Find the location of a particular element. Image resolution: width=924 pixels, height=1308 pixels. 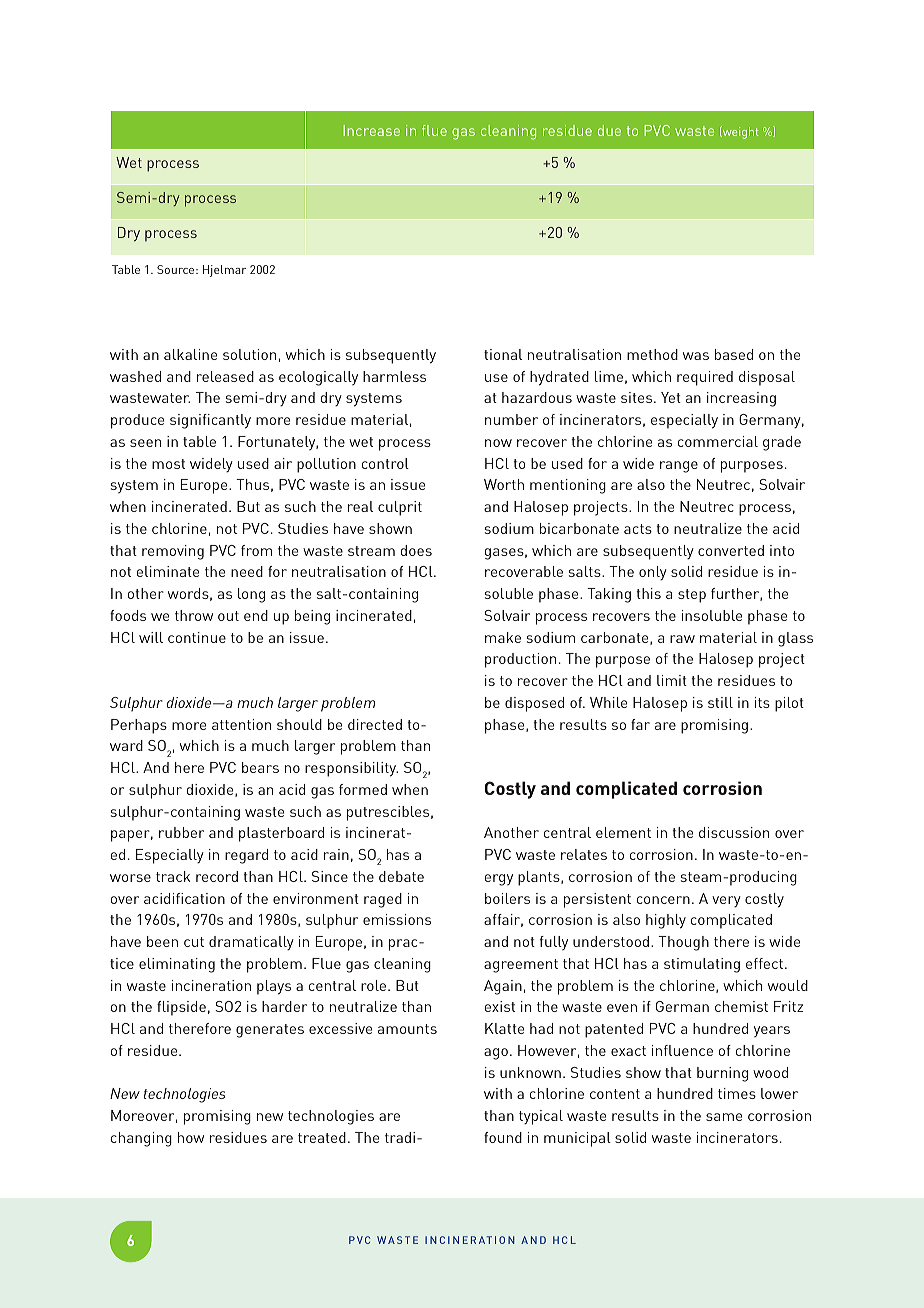

Source is located at coordinates (177, 269).
